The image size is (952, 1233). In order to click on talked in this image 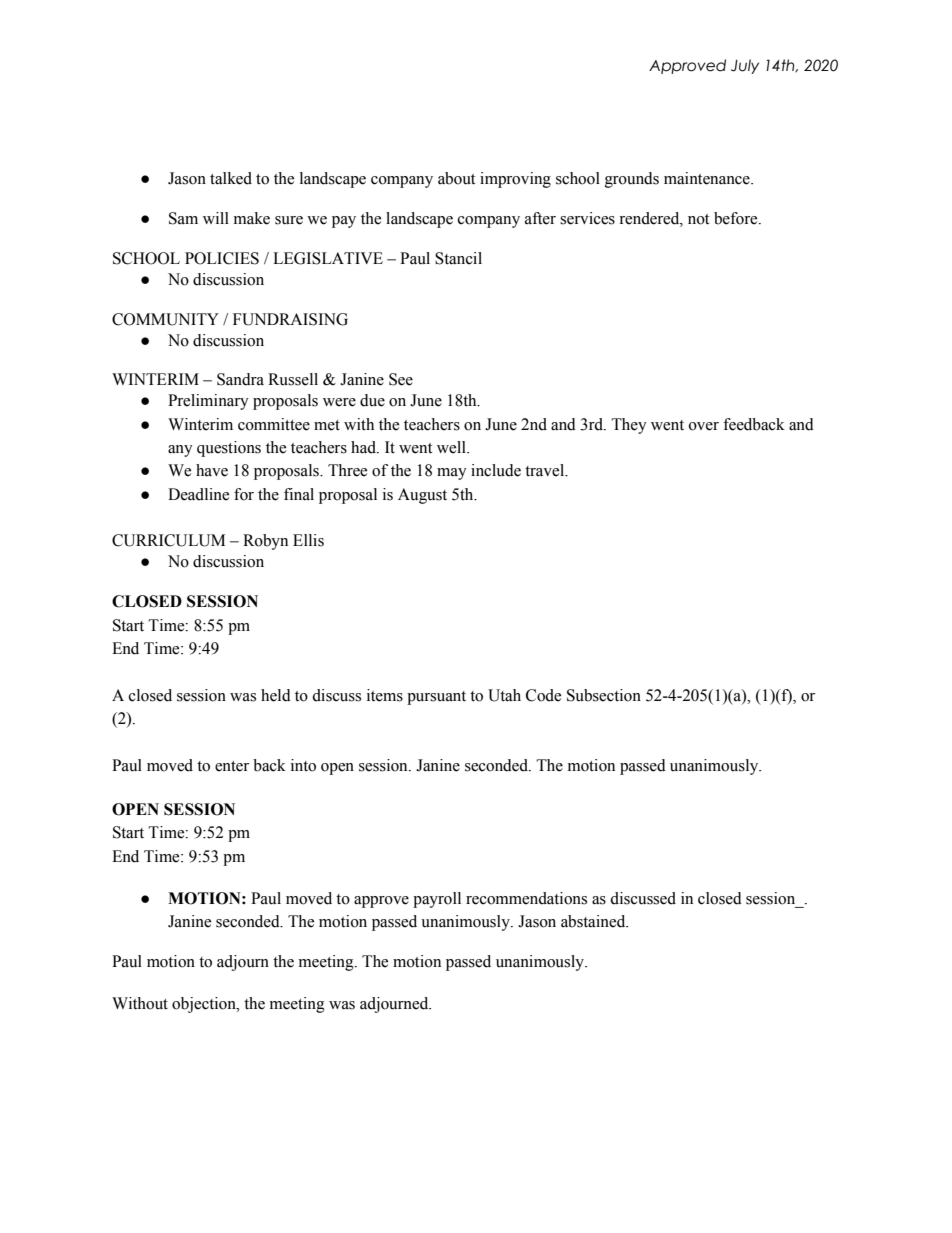, I will do `click(231, 178)`.
